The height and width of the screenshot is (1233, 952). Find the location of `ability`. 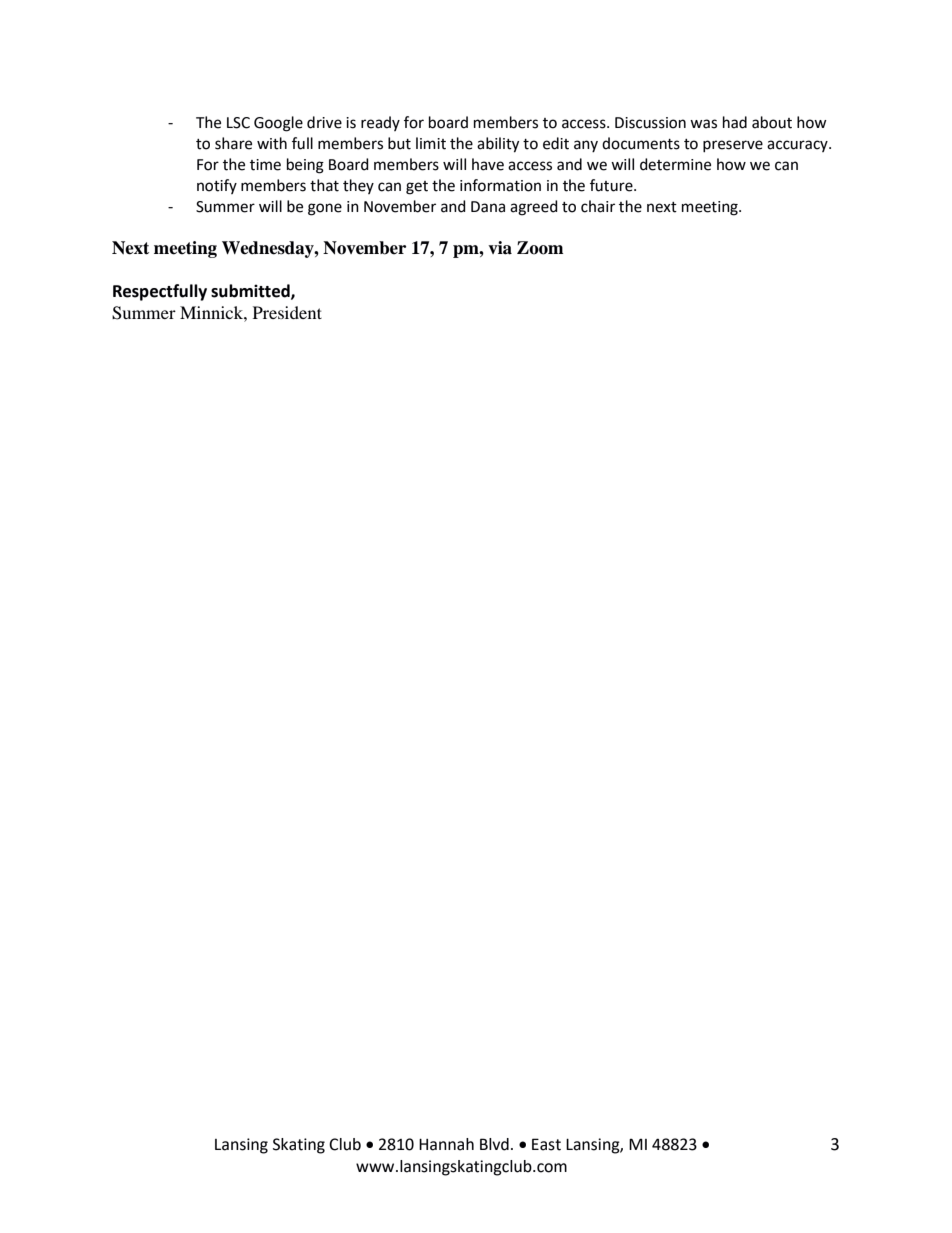

ability is located at coordinates (498, 145).
